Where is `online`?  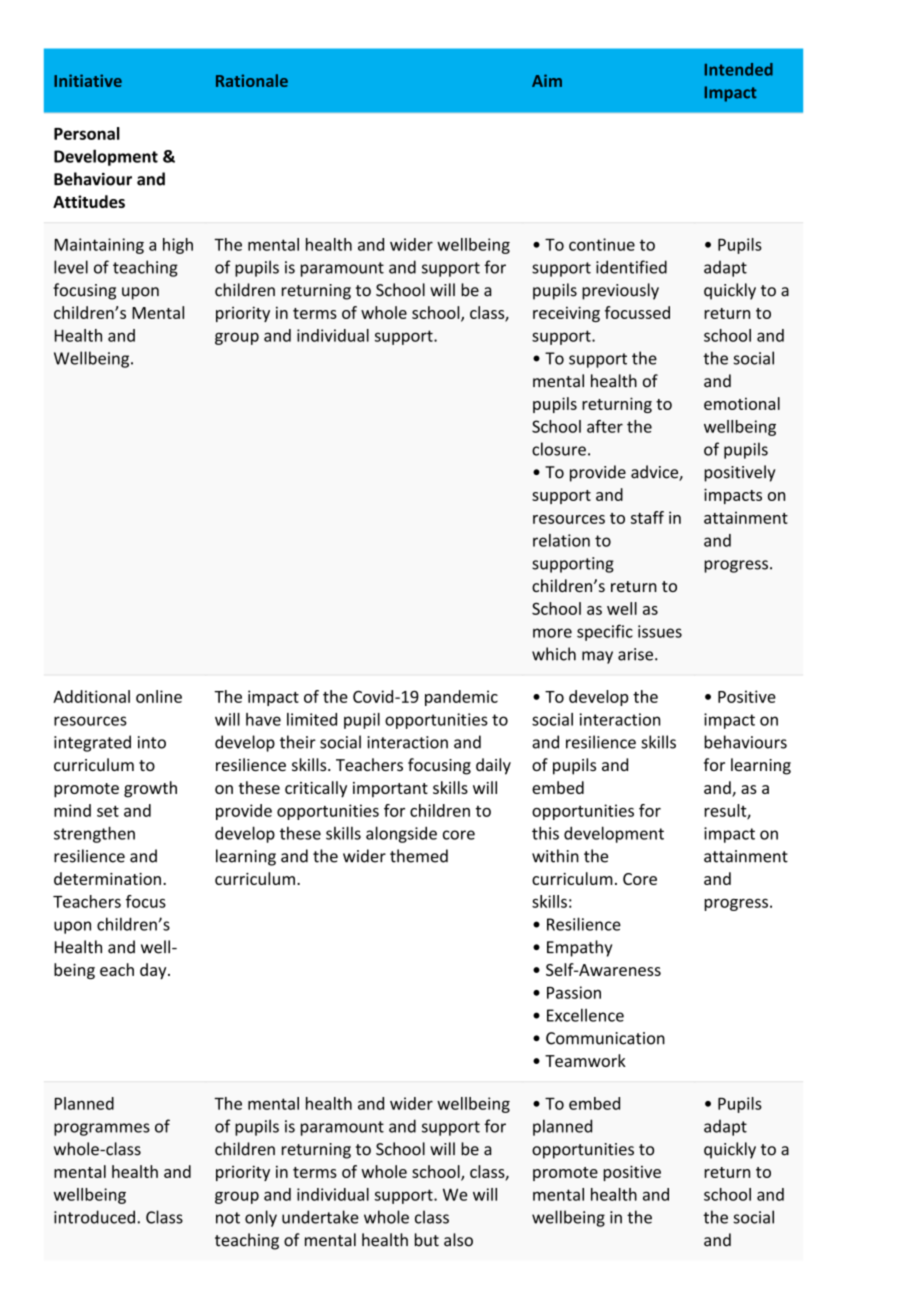
online is located at coordinates (159, 696).
